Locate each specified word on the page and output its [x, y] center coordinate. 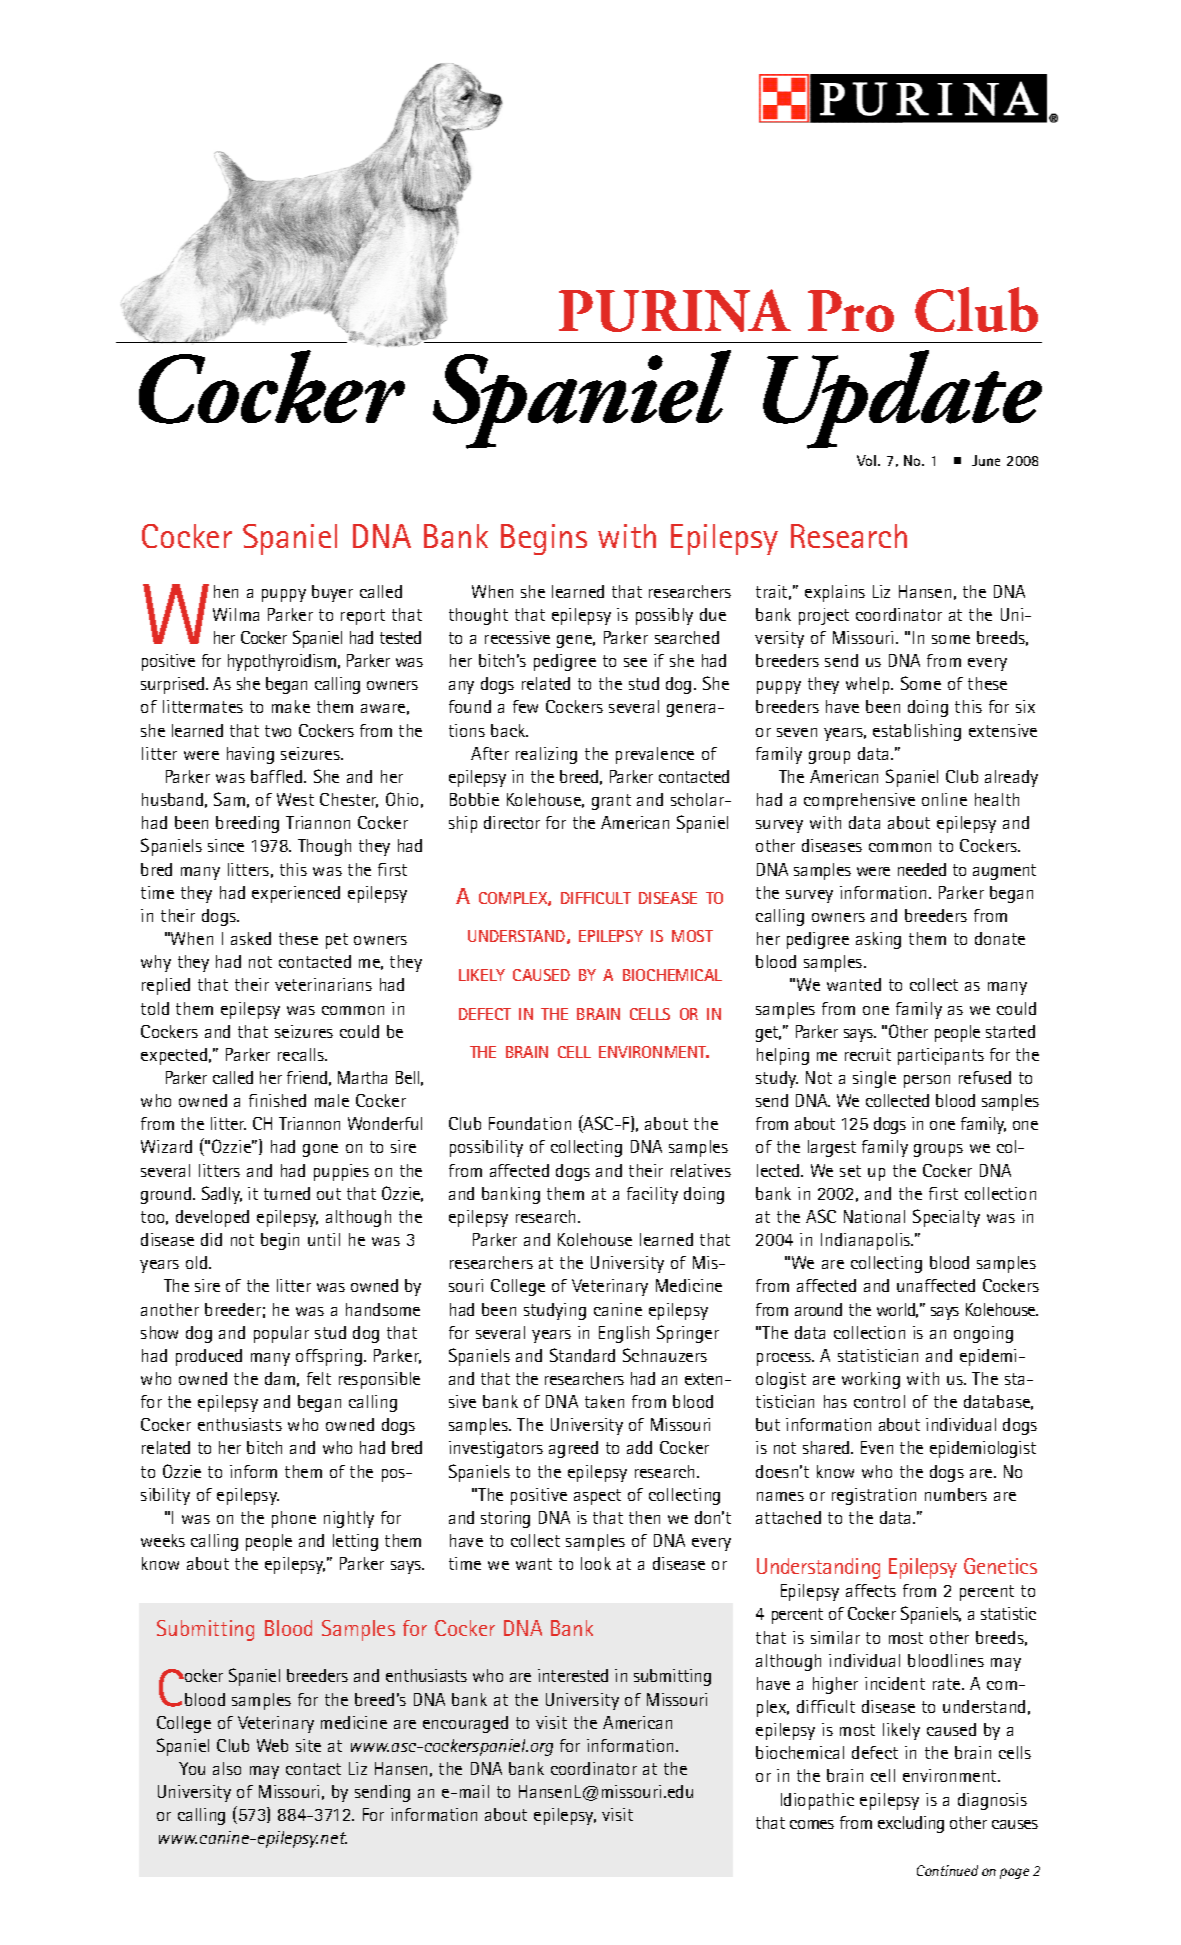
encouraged [465, 1724]
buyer [332, 593]
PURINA [675, 310]
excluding [911, 1824]
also [227, 1768]
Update [902, 399]
